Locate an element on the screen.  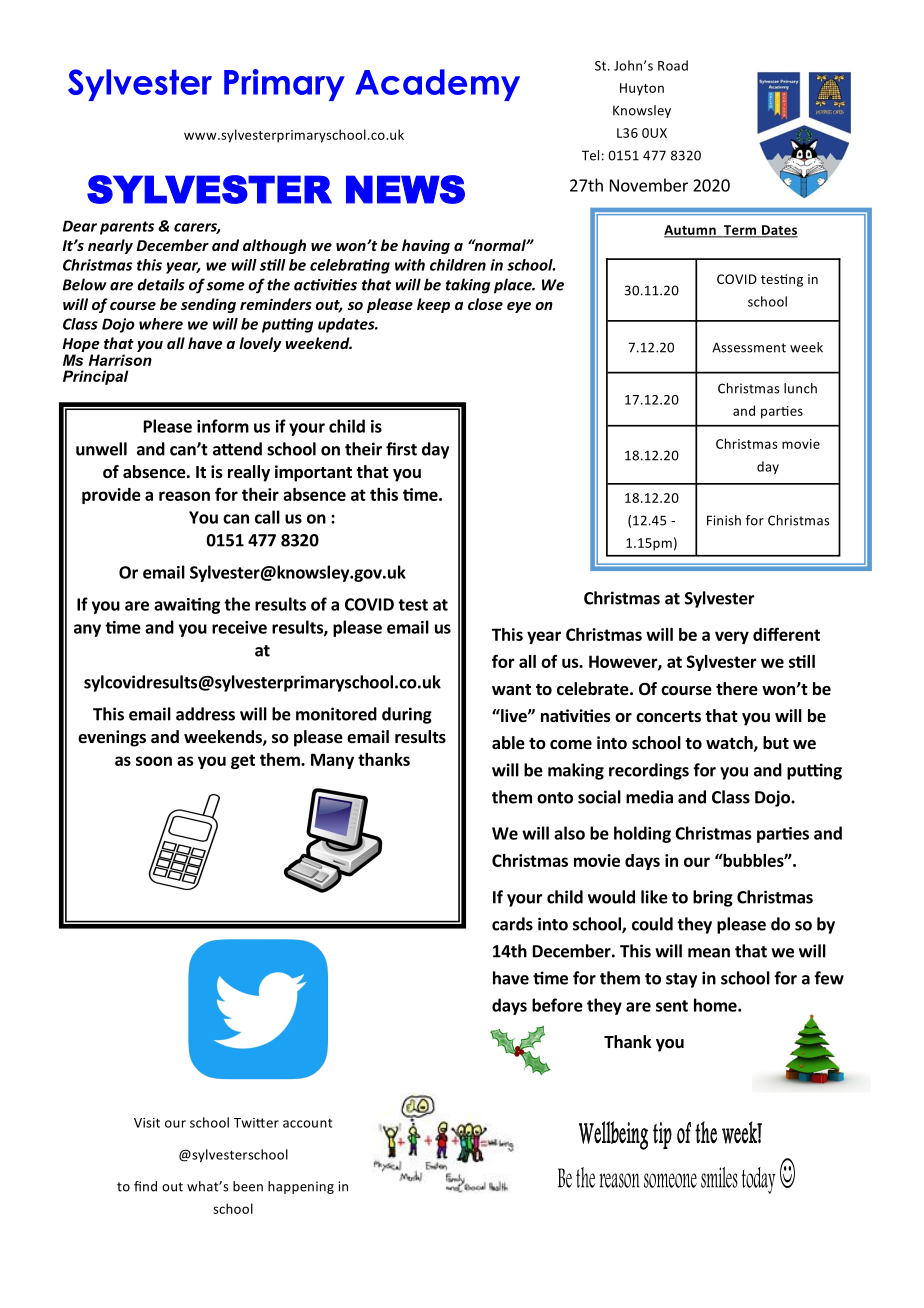
Visit is located at coordinates (147, 1123).
